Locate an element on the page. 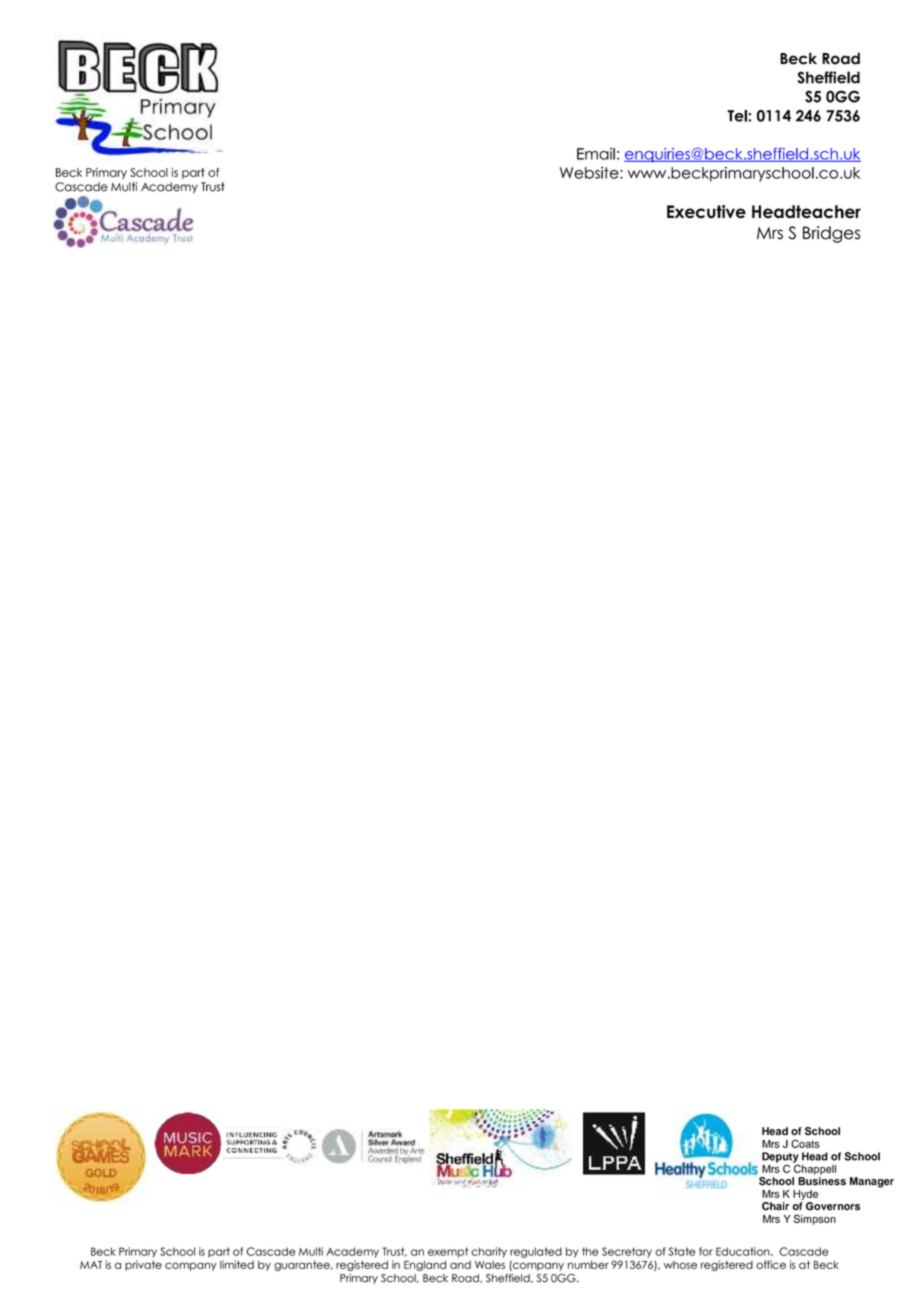 The width and height of the document is (924, 1308). Business is located at coordinates (822, 1181).
